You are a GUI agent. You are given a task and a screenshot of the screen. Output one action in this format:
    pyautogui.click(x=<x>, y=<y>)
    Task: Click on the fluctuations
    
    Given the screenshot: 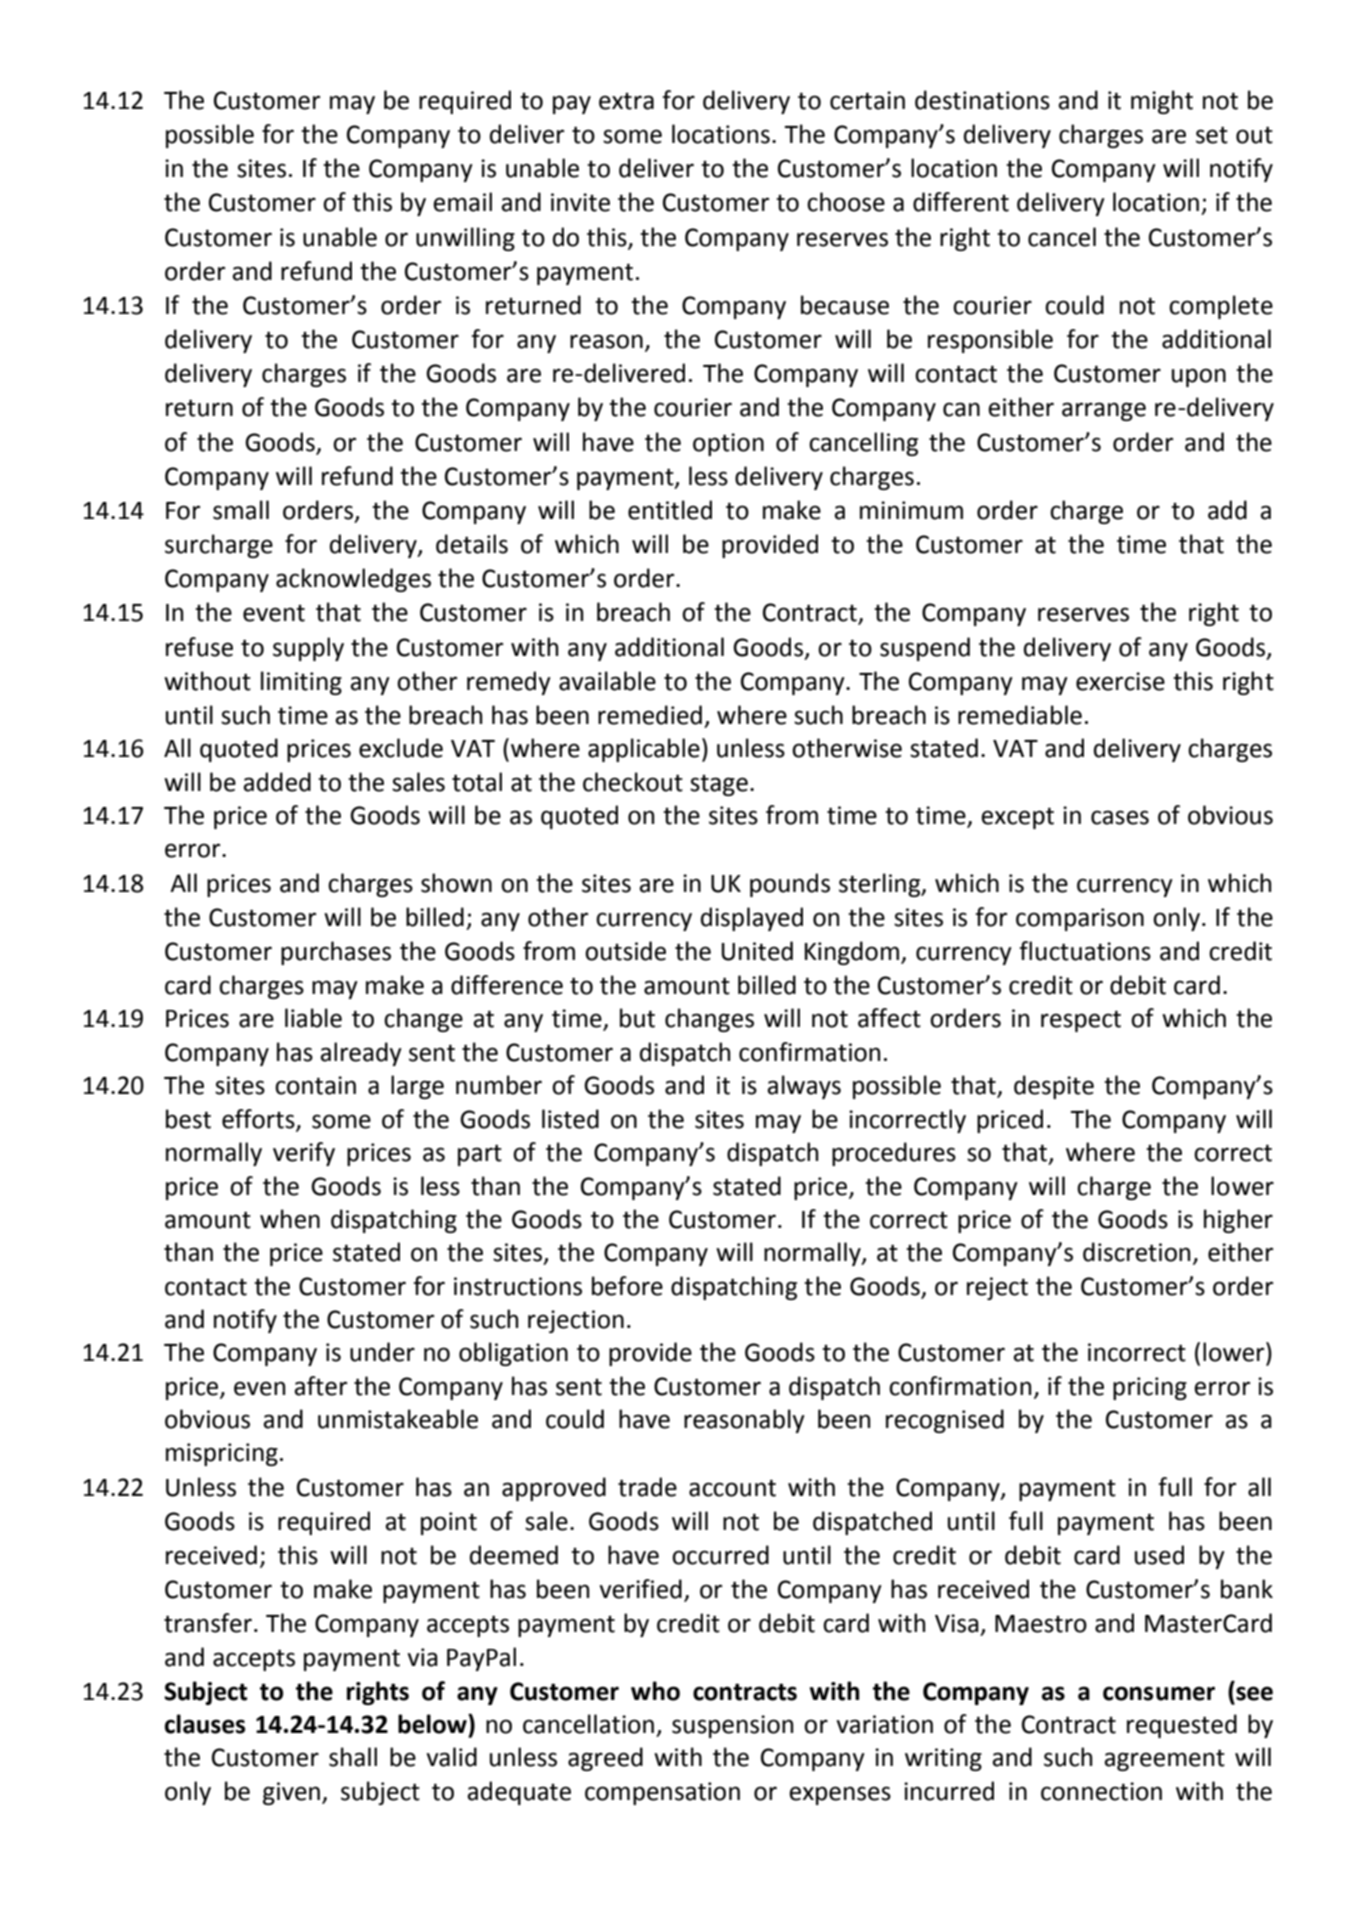 What is the action you would take?
    pyautogui.click(x=1085, y=951)
